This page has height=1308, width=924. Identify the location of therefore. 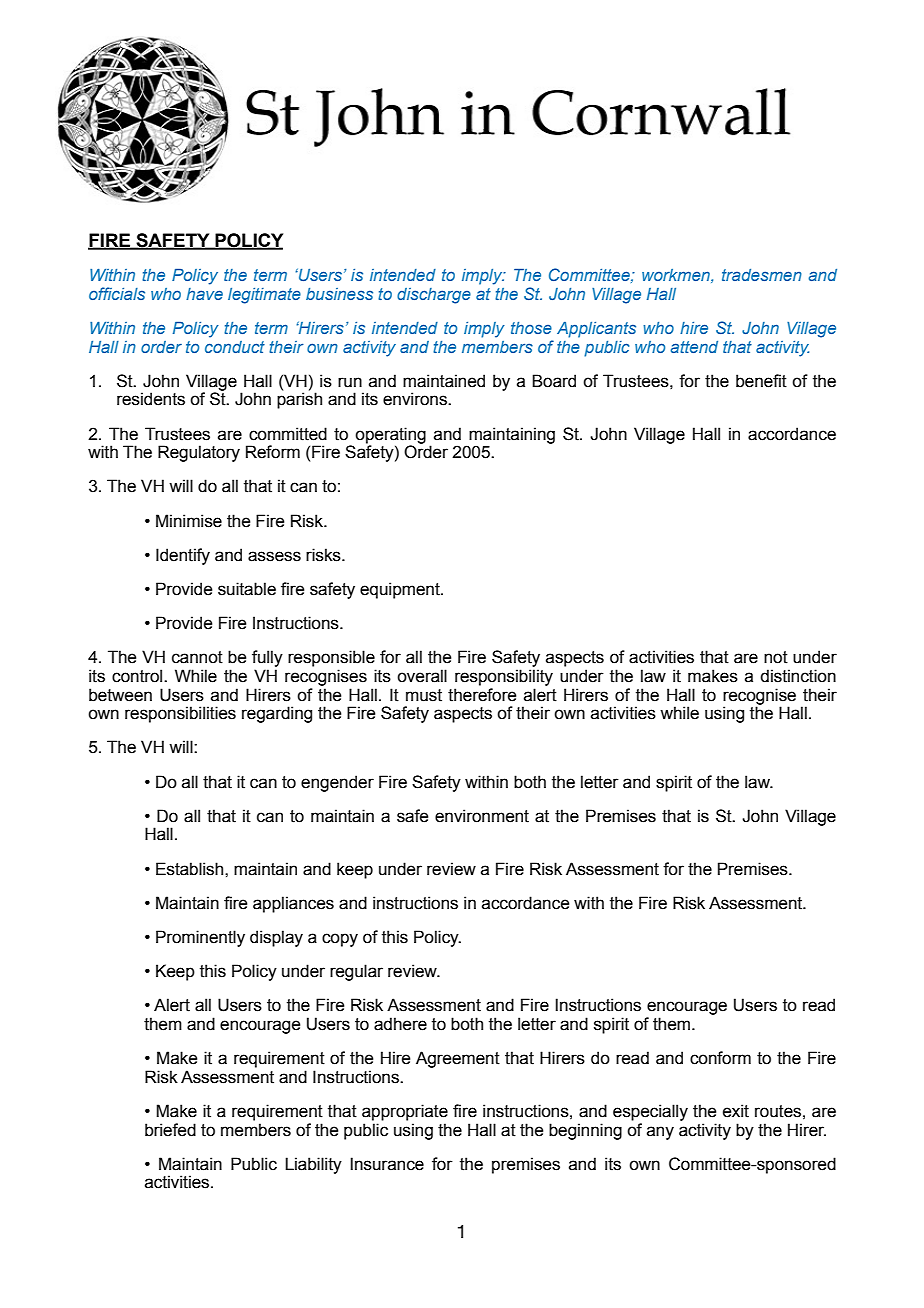
(482, 695).
